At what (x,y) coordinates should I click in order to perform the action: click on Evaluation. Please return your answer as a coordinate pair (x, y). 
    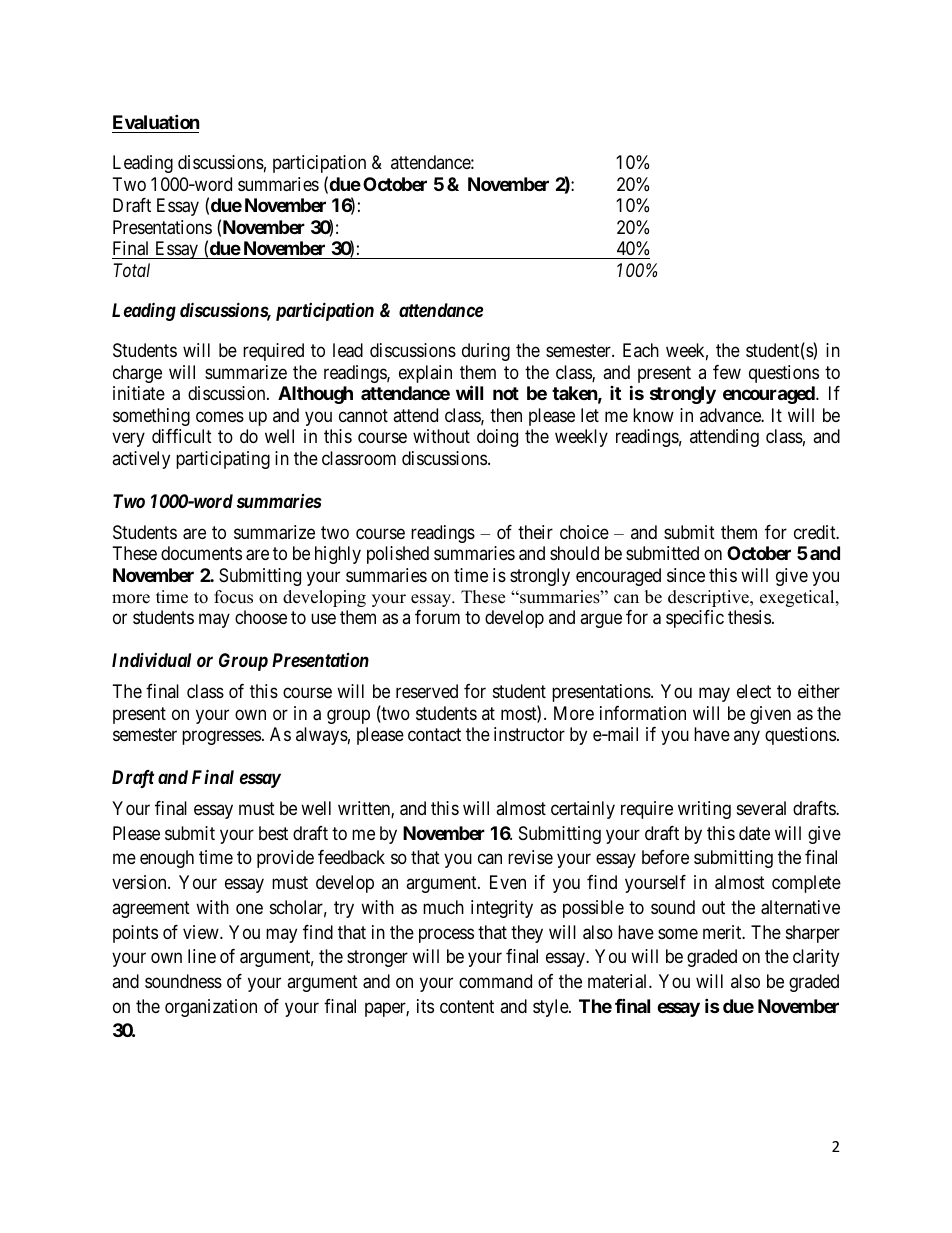
    Looking at the image, I should click on (156, 121).
